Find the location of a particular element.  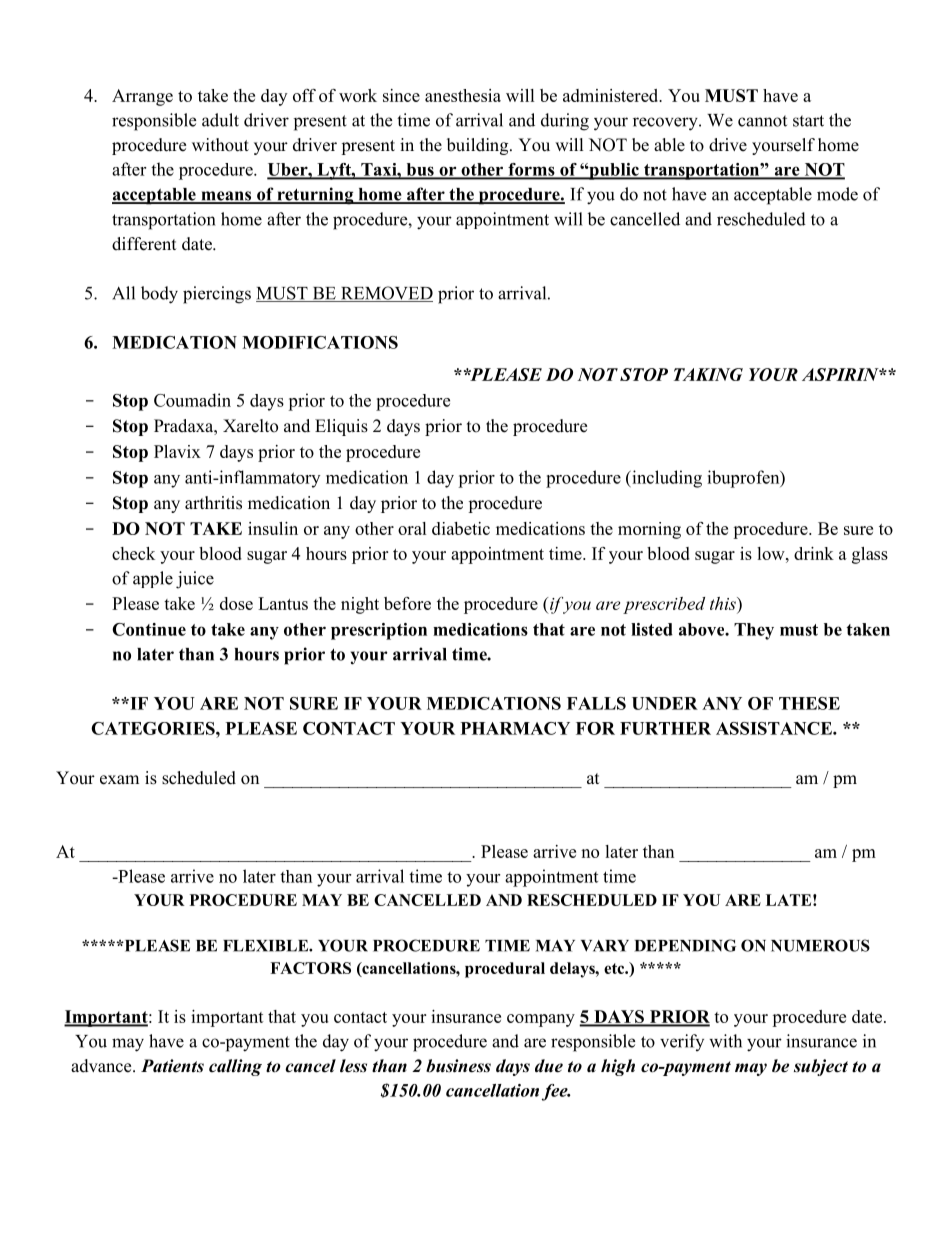

exam is located at coordinates (119, 780).
